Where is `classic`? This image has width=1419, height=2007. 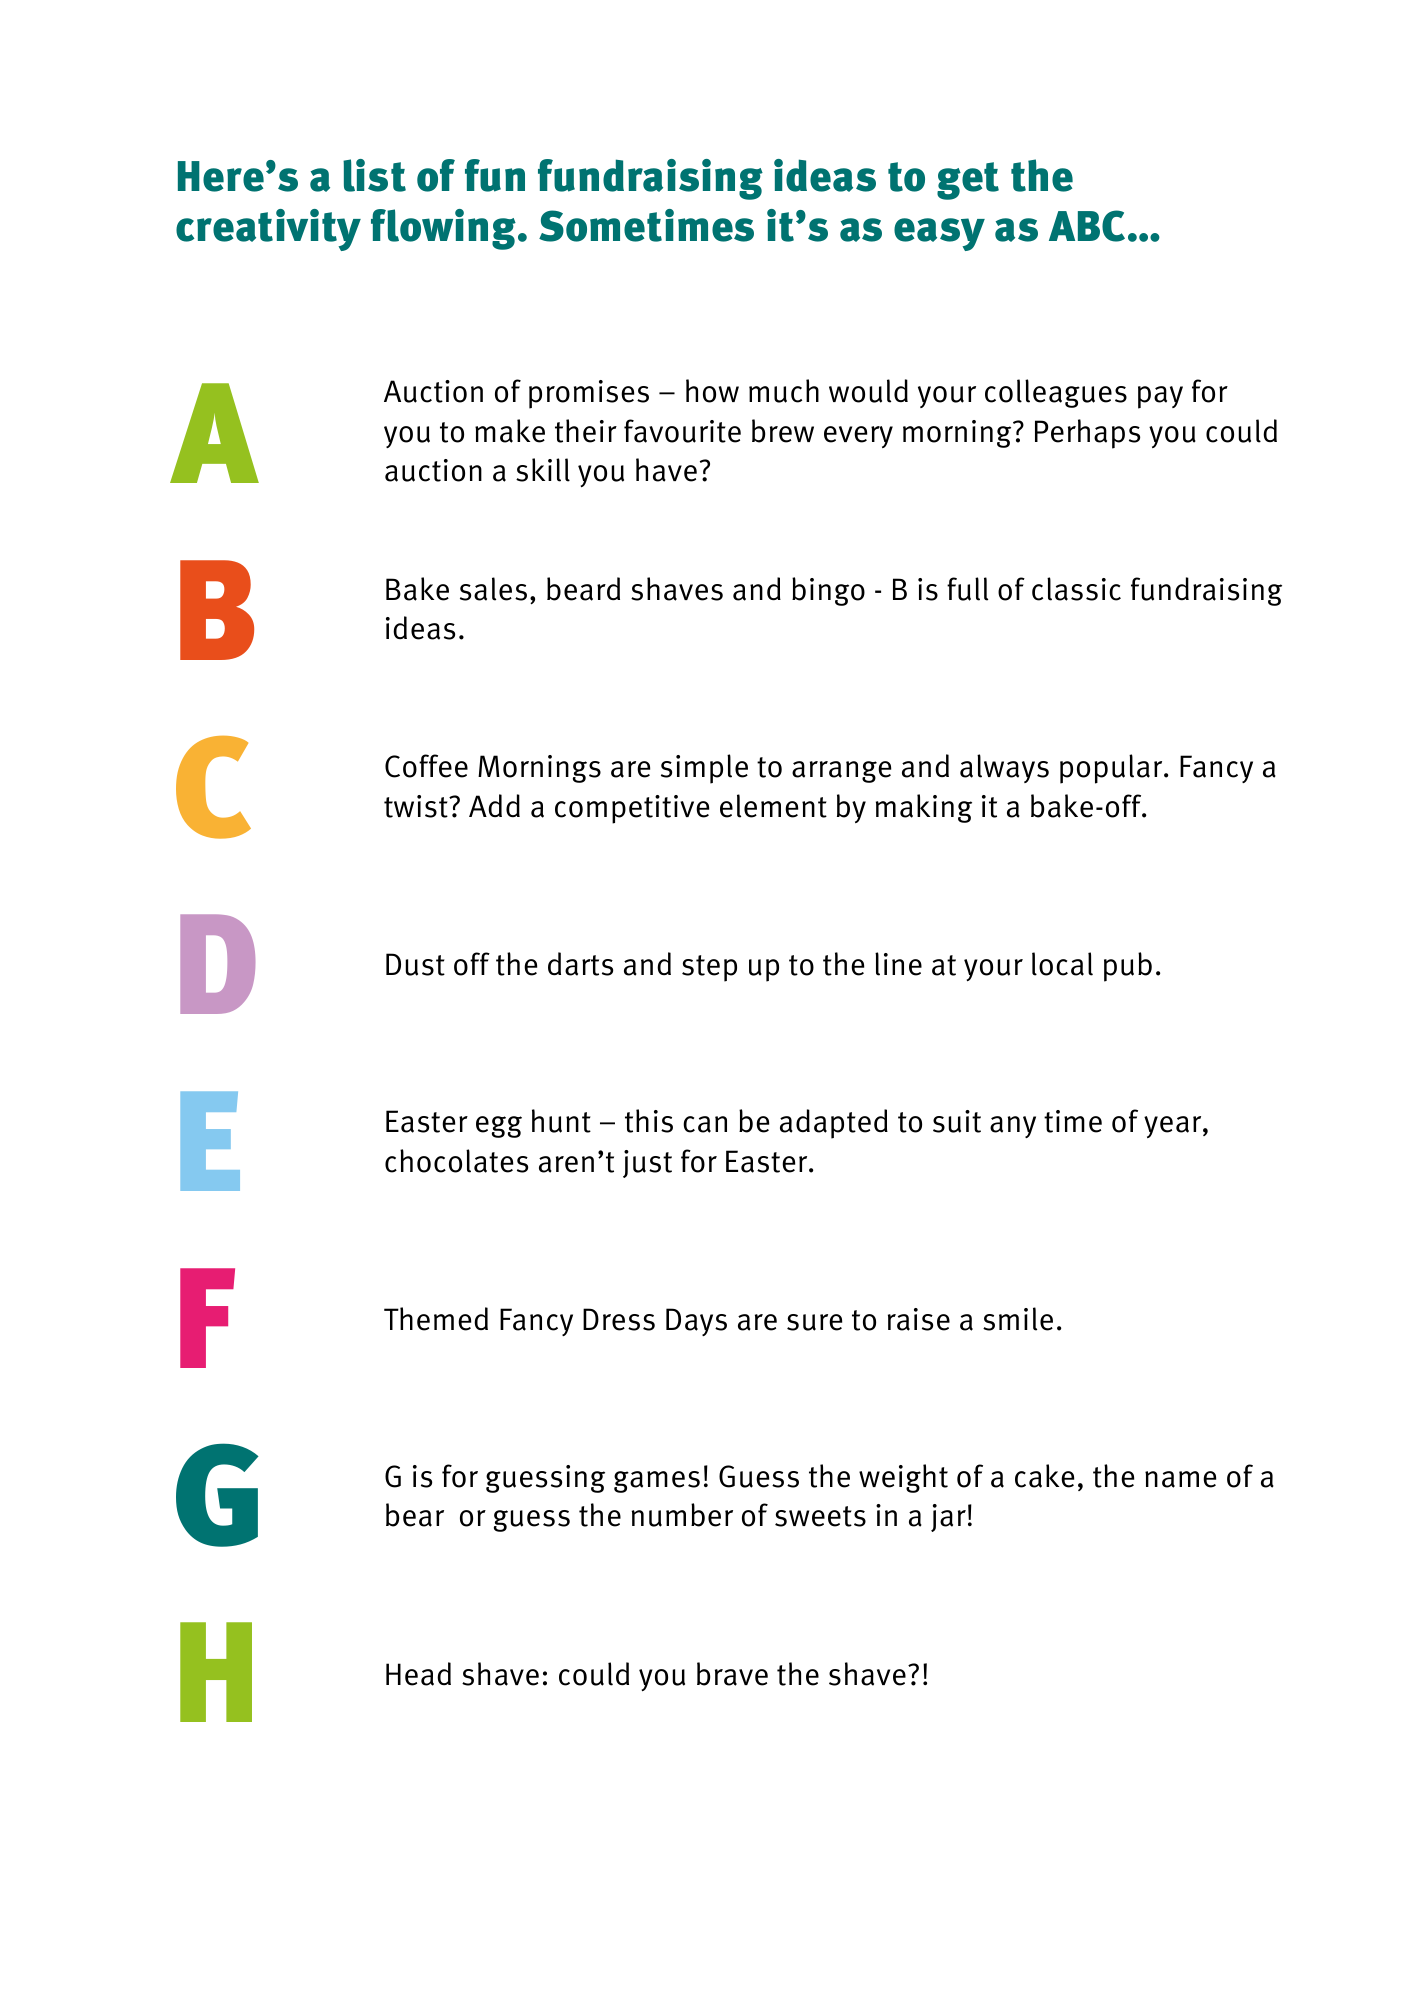
classic is located at coordinates (1076, 589).
